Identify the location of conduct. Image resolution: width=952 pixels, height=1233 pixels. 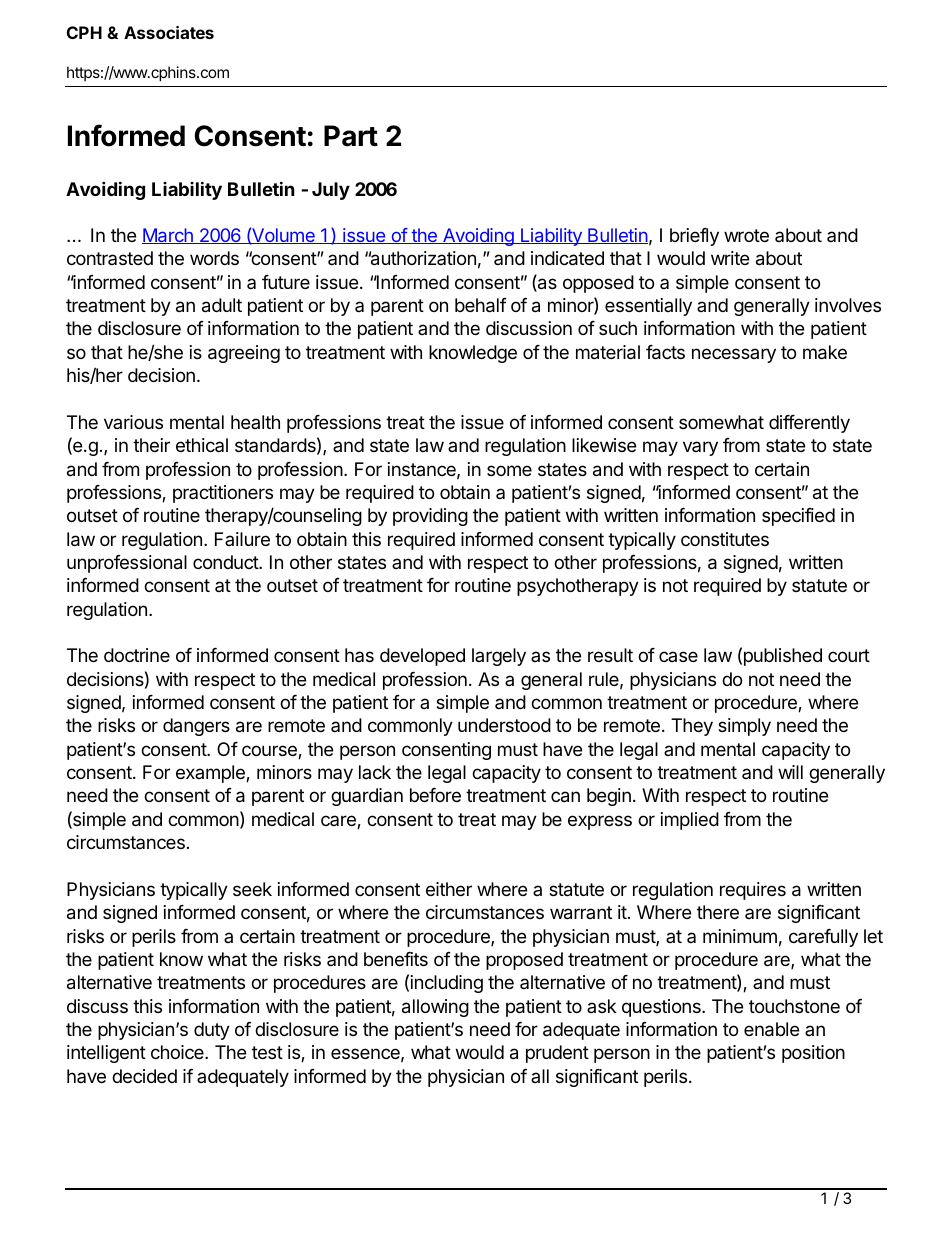
(226, 562).
